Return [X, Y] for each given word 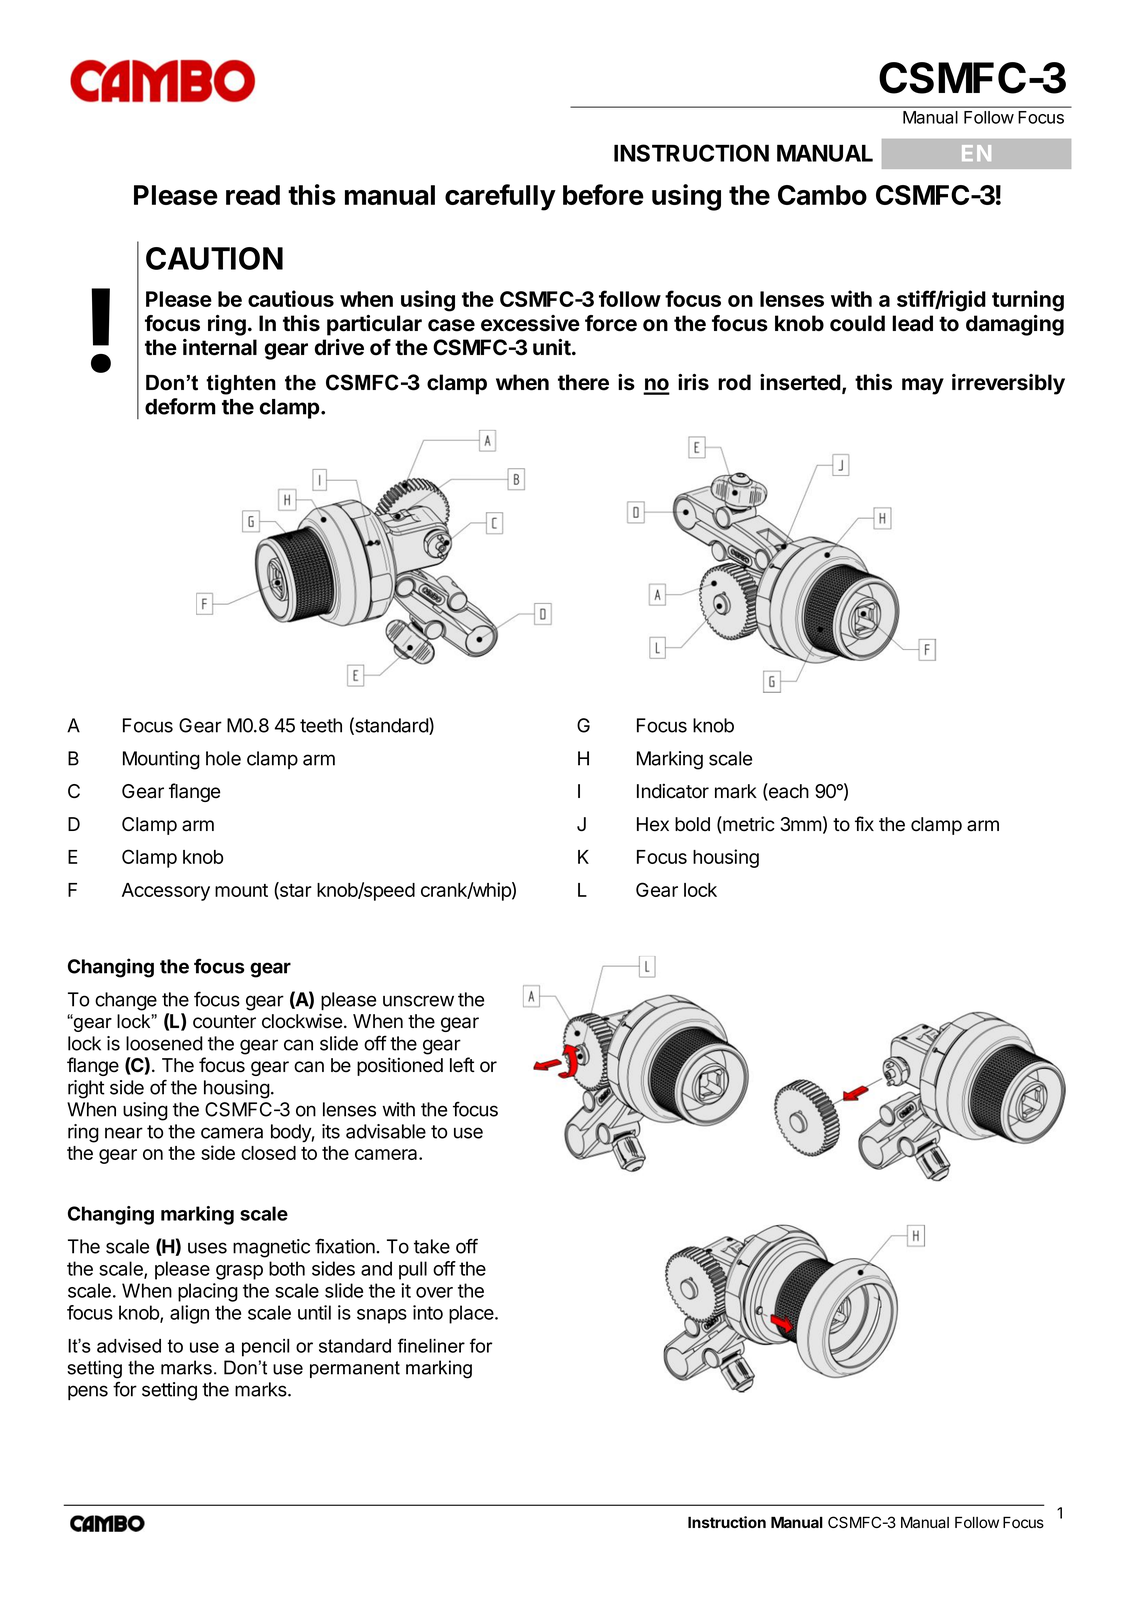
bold [692, 824]
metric [748, 825]
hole [223, 758]
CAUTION [214, 258]
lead [912, 323]
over [434, 1292]
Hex [653, 824]
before [603, 194]
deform [180, 406]
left [462, 1065]
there [583, 382]
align [189, 1314]
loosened [164, 1043]
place [472, 1314]
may [923, 386]
